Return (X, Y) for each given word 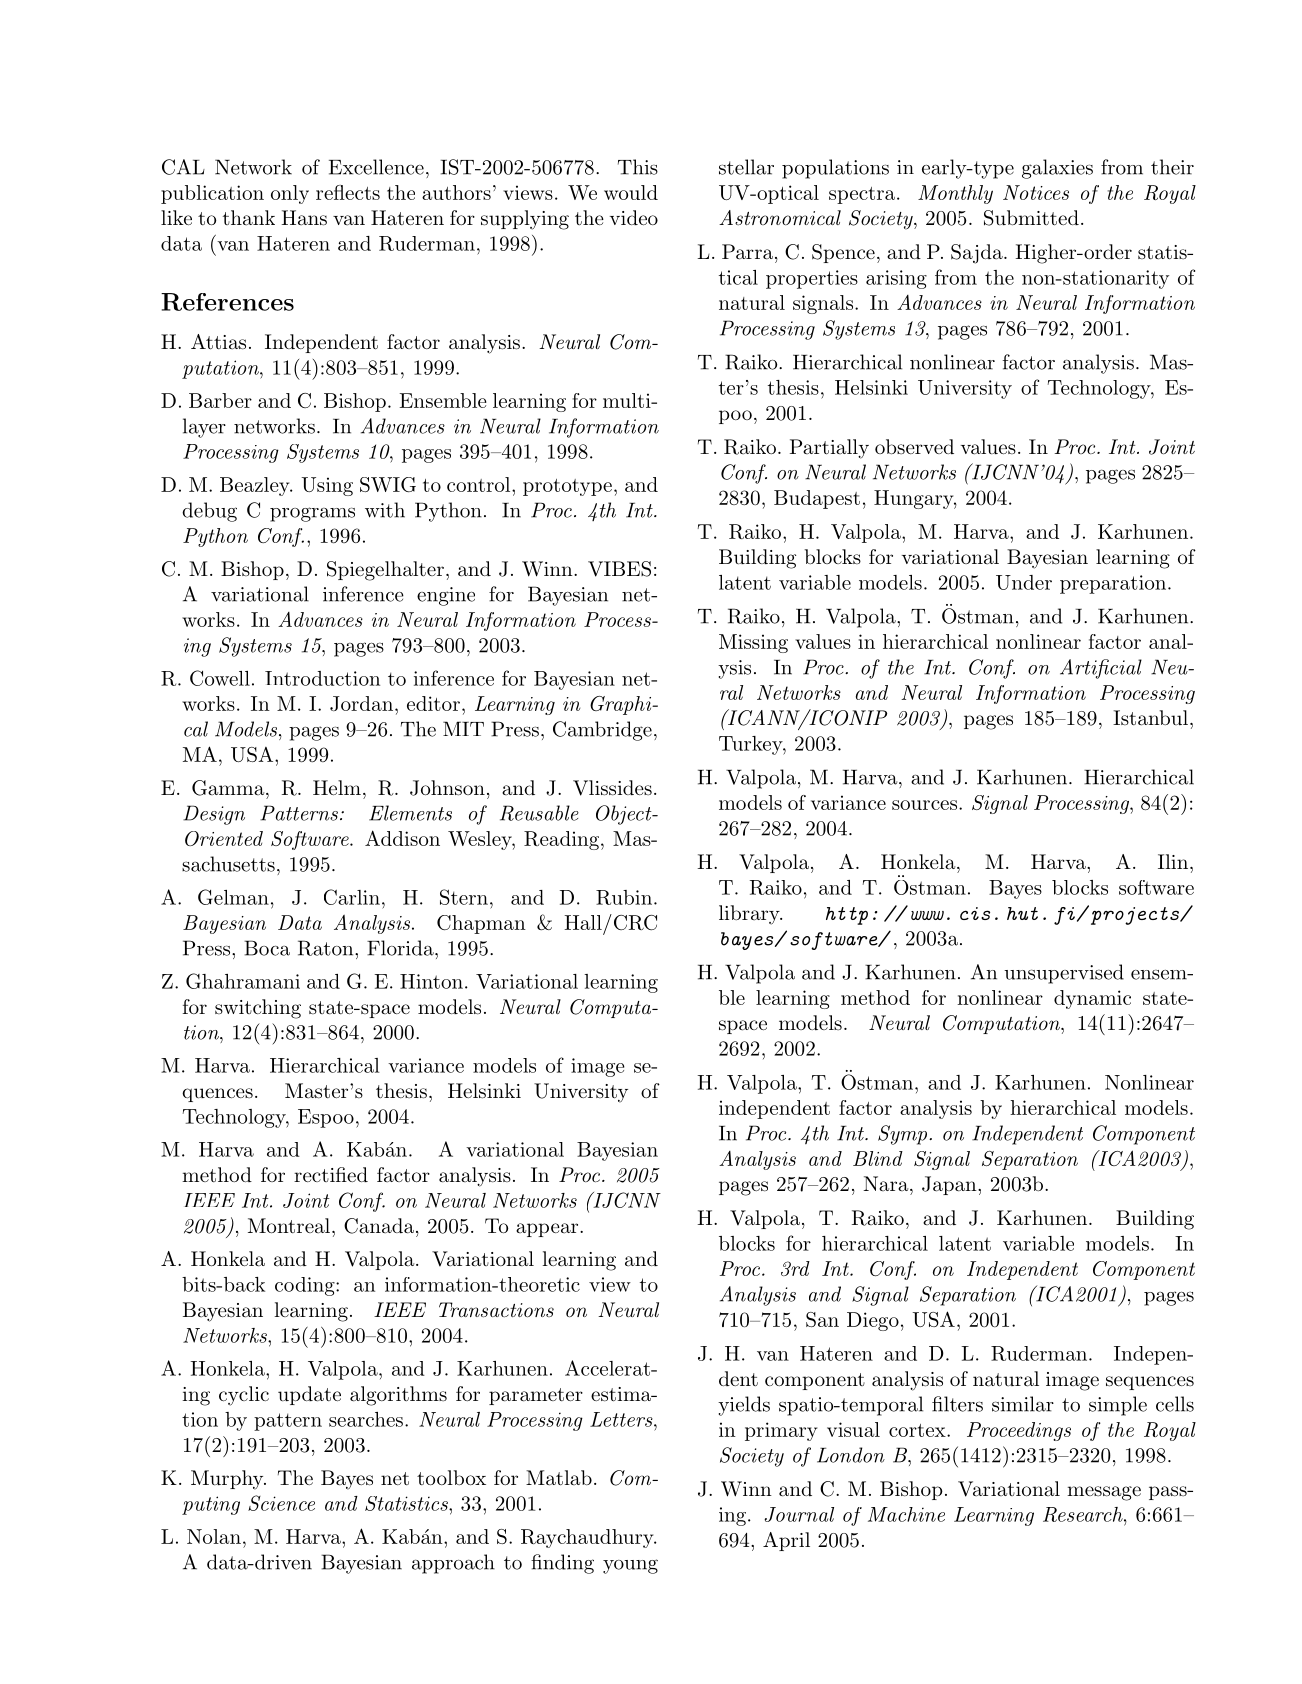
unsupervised (1064, 974)
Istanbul (1150, 718)
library (750, 915)
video (634, 217)
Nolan (214, 1536)
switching (258, 1009)
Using (327, 486)
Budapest (817, 499)
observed (914, 446)
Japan (950, 1185)
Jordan (361, 703)
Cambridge (602, 731)
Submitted (1031, 218)
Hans (304, 218)
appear (548, 1230)
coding (306, 1286)
